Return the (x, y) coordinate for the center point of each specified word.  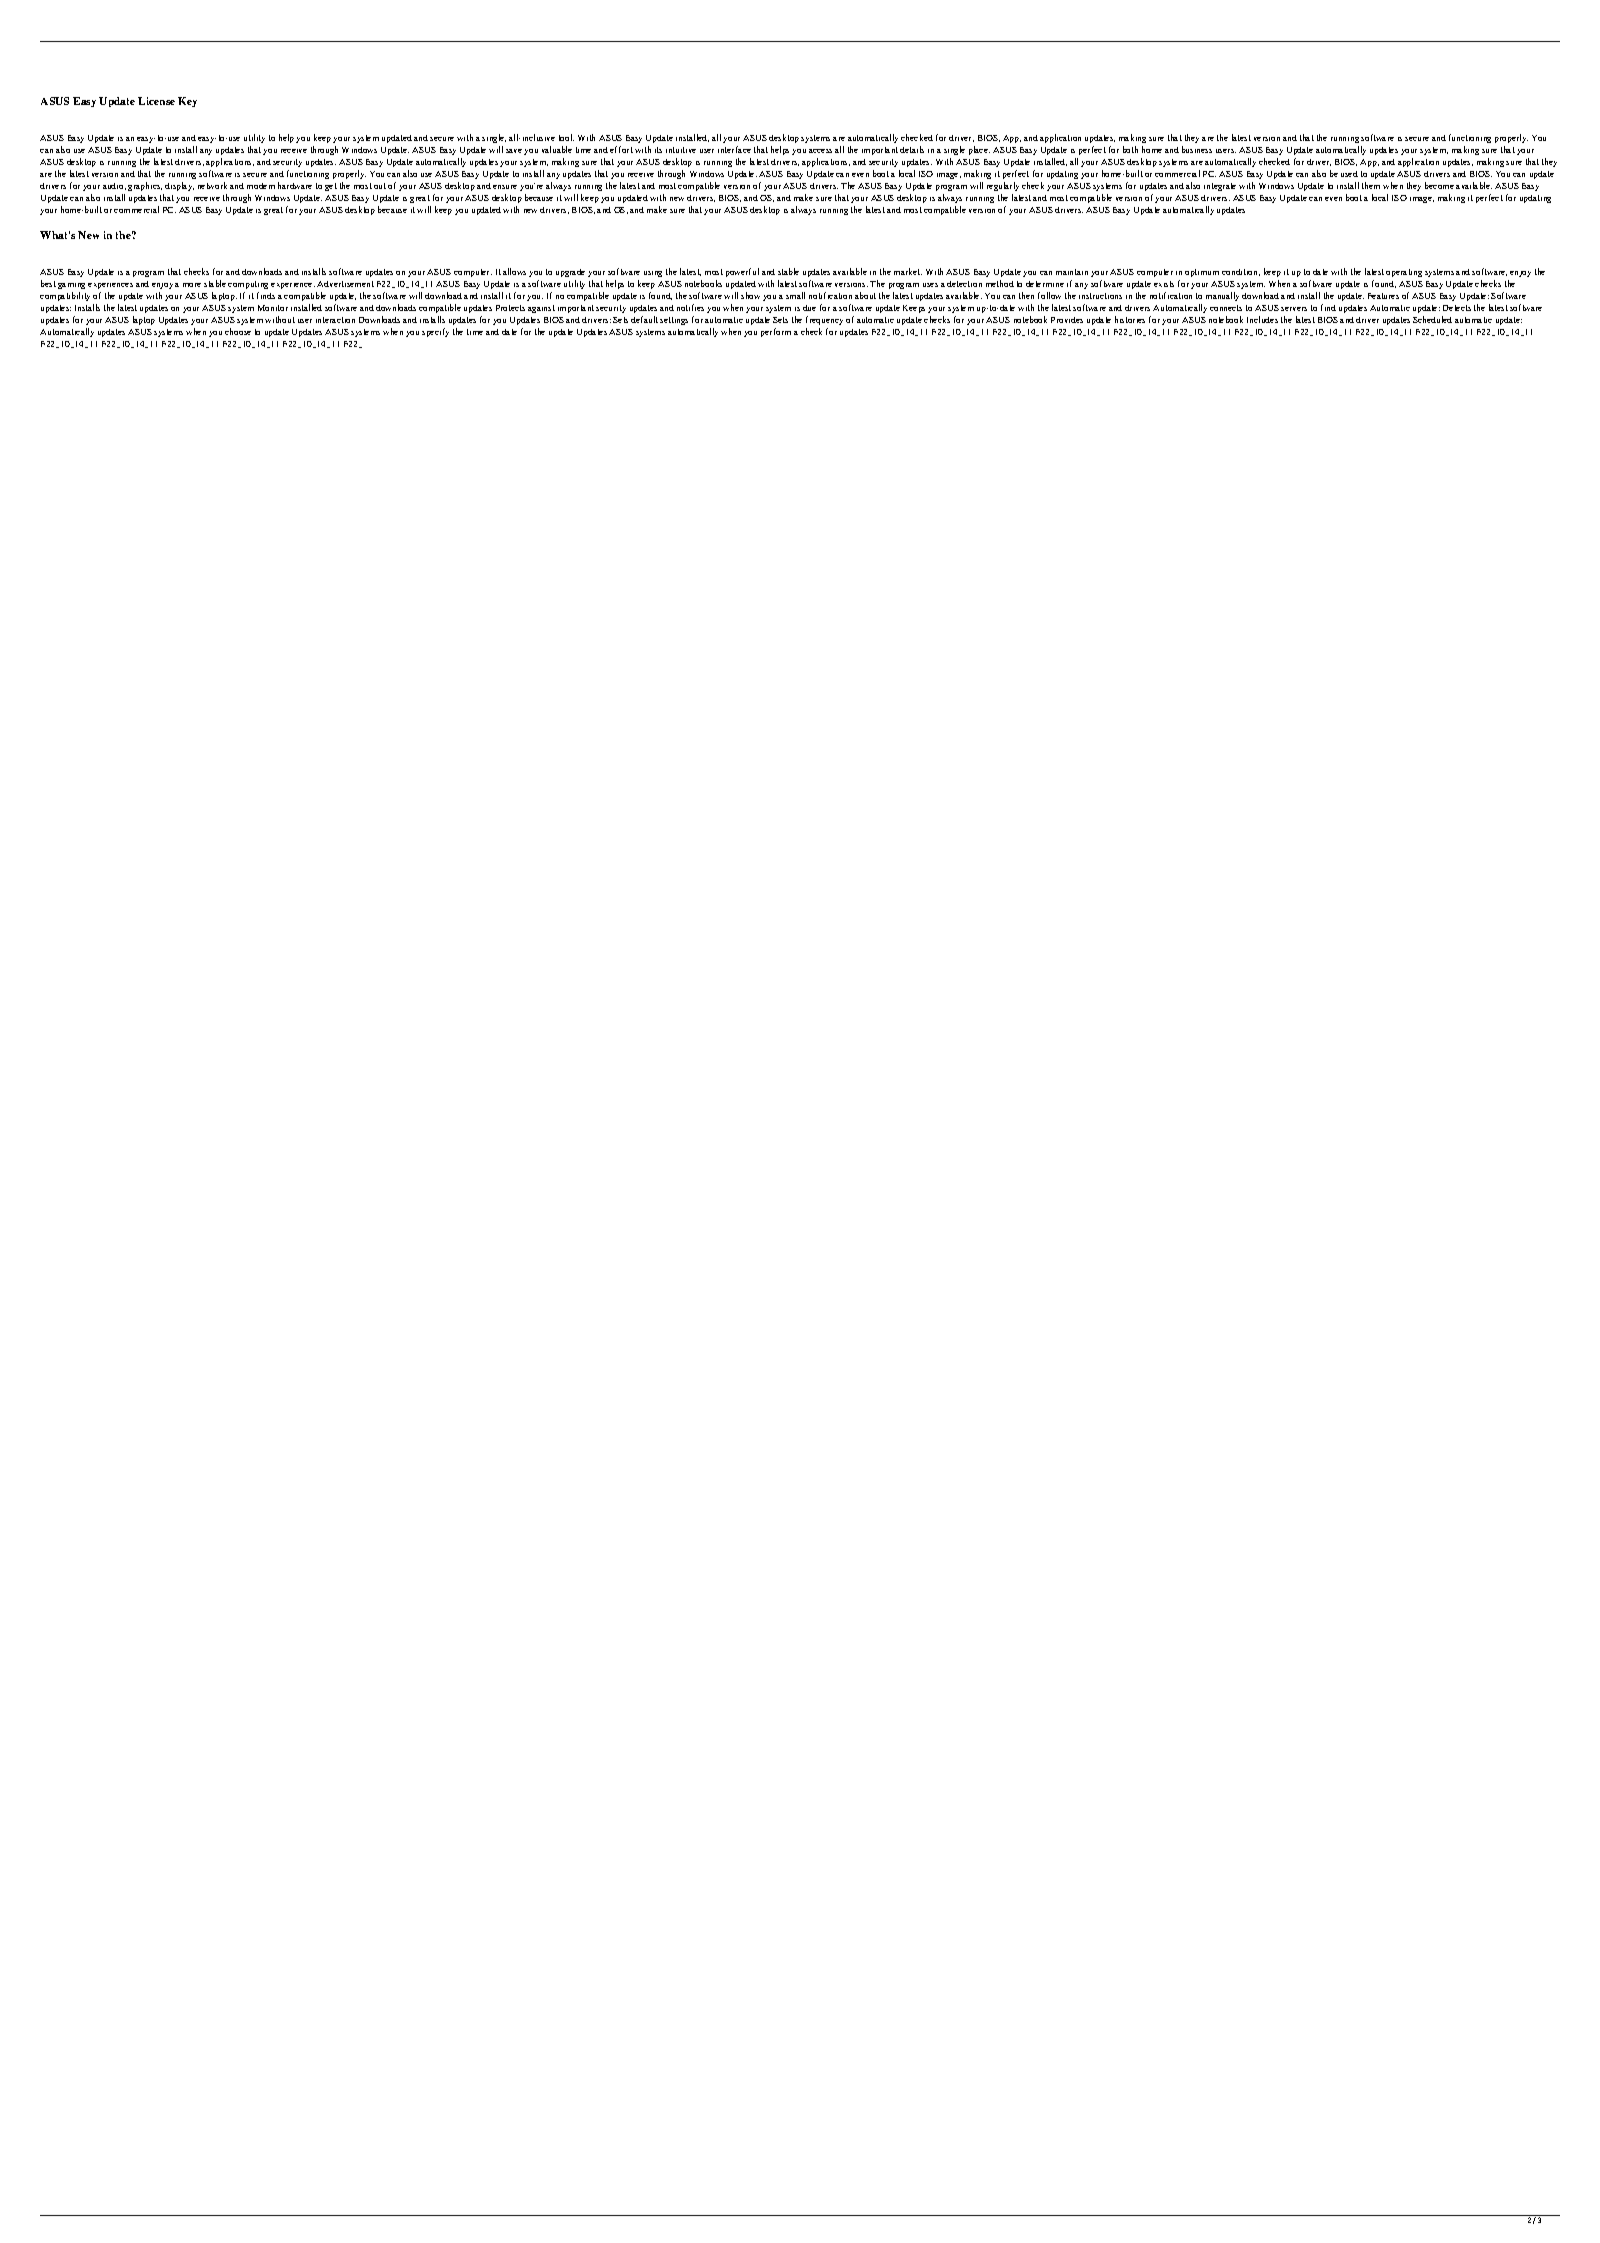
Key (187, 102)
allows (514, 271)
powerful (742, 272)
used (1349, 174)
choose (238, 331)
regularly (1003, 186)
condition (1241, 272)
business (1197, 149)
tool (566, 137)
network (212, 185)
